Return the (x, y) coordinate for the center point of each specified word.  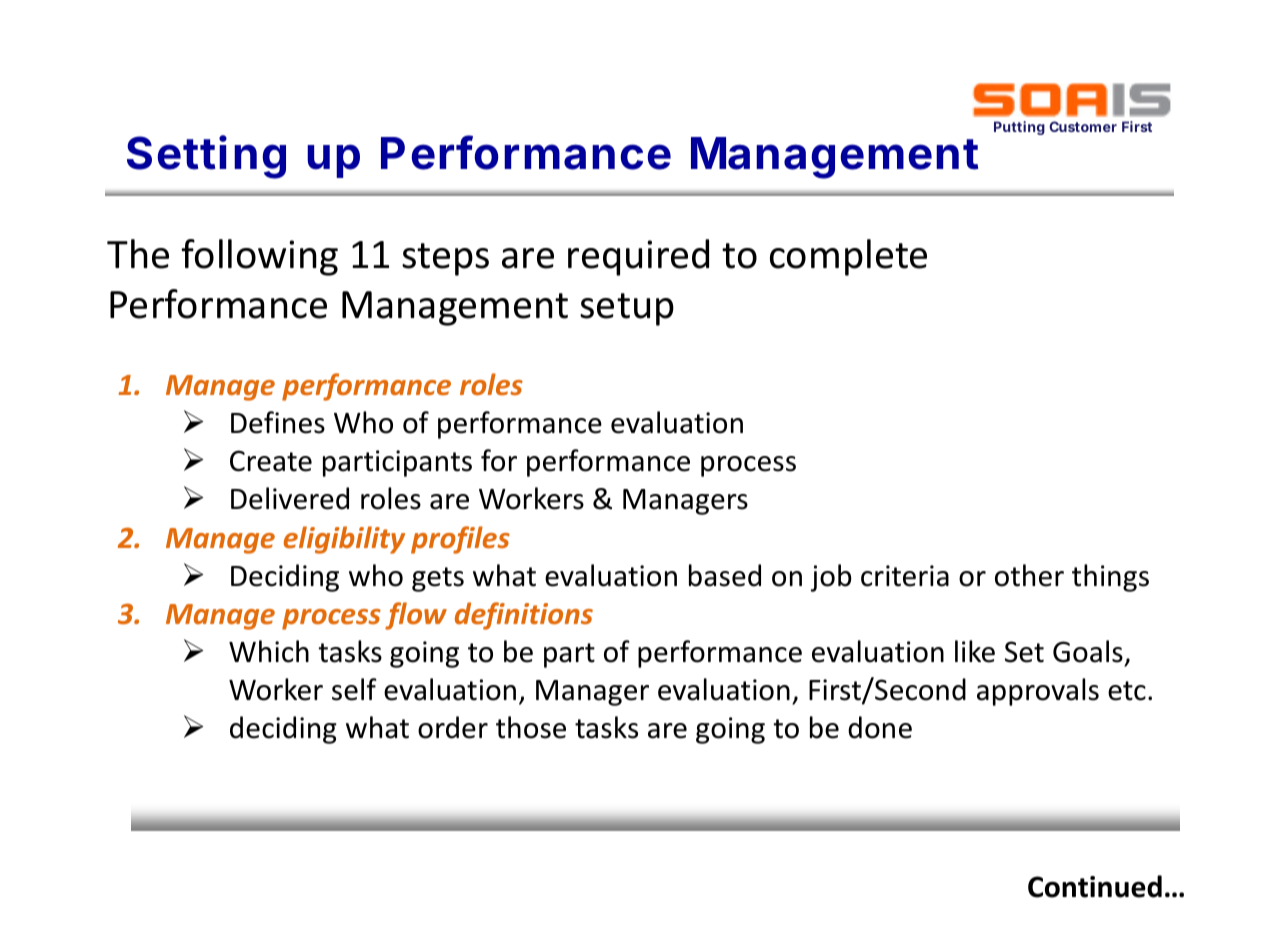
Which (269, 651)
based (725, 575)
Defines (278, 422)
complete (848, 257)
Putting (1019, 128)
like (975, 651)
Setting (206, 157)
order (453, 727)
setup (627, 309)
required (638, 257)
